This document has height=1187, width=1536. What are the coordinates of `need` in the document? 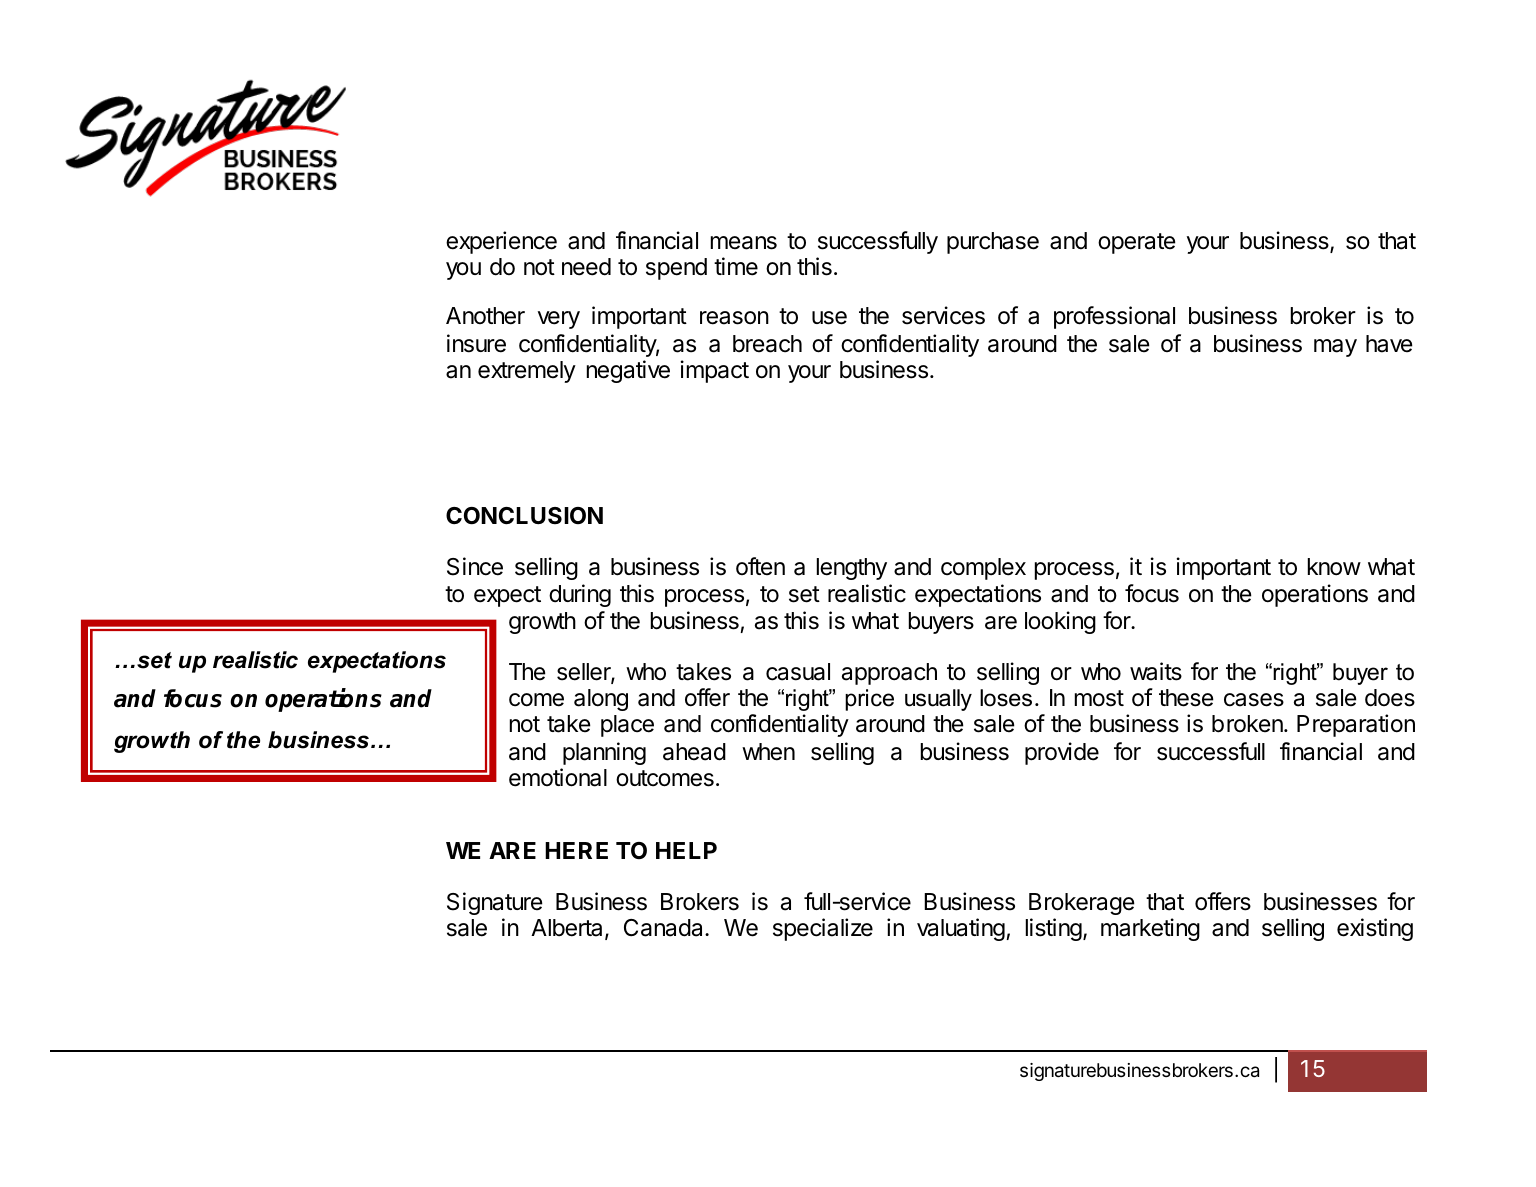 It's located at (586, 267).
